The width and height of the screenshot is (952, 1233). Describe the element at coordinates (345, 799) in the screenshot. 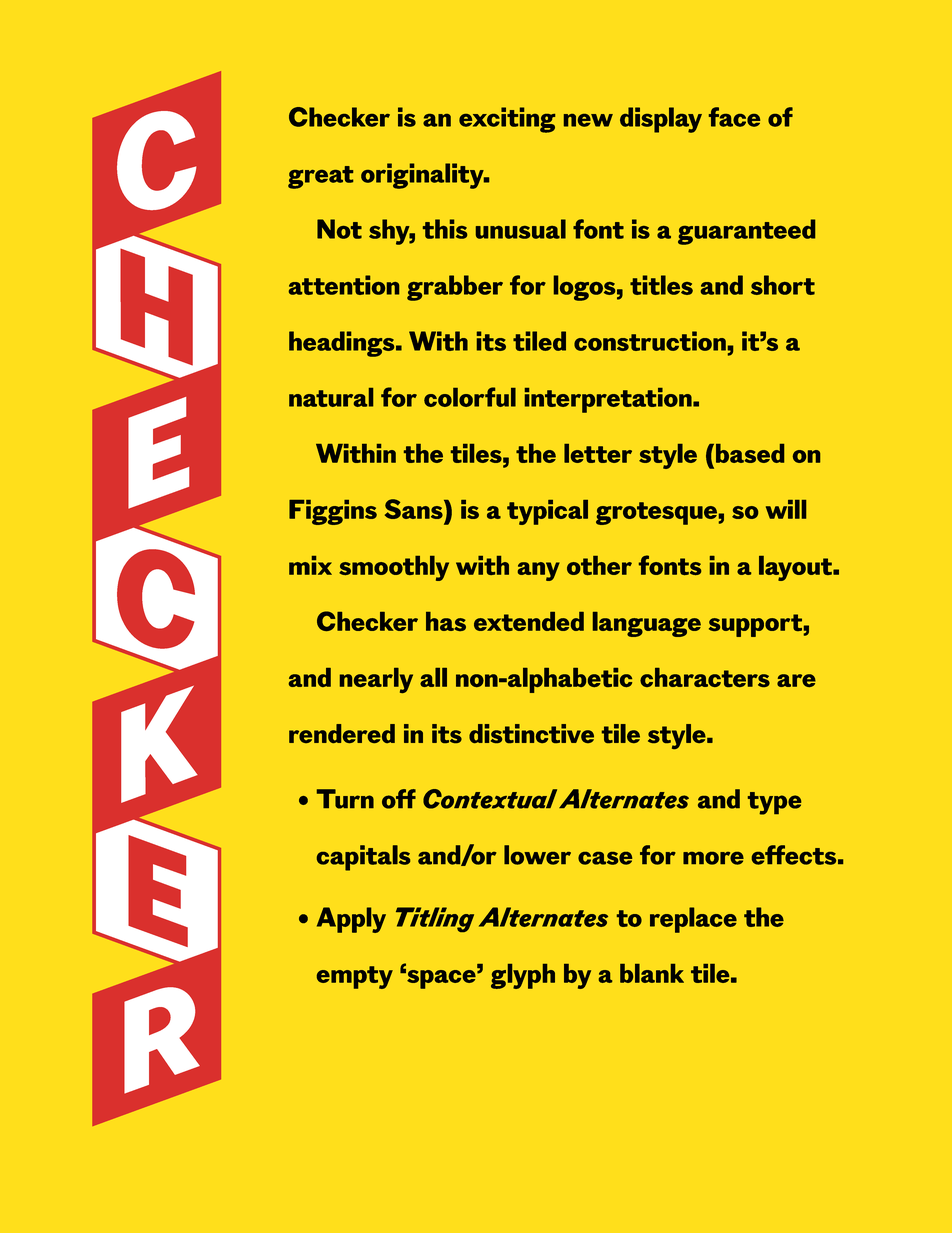

I see `Turn` at that location.
